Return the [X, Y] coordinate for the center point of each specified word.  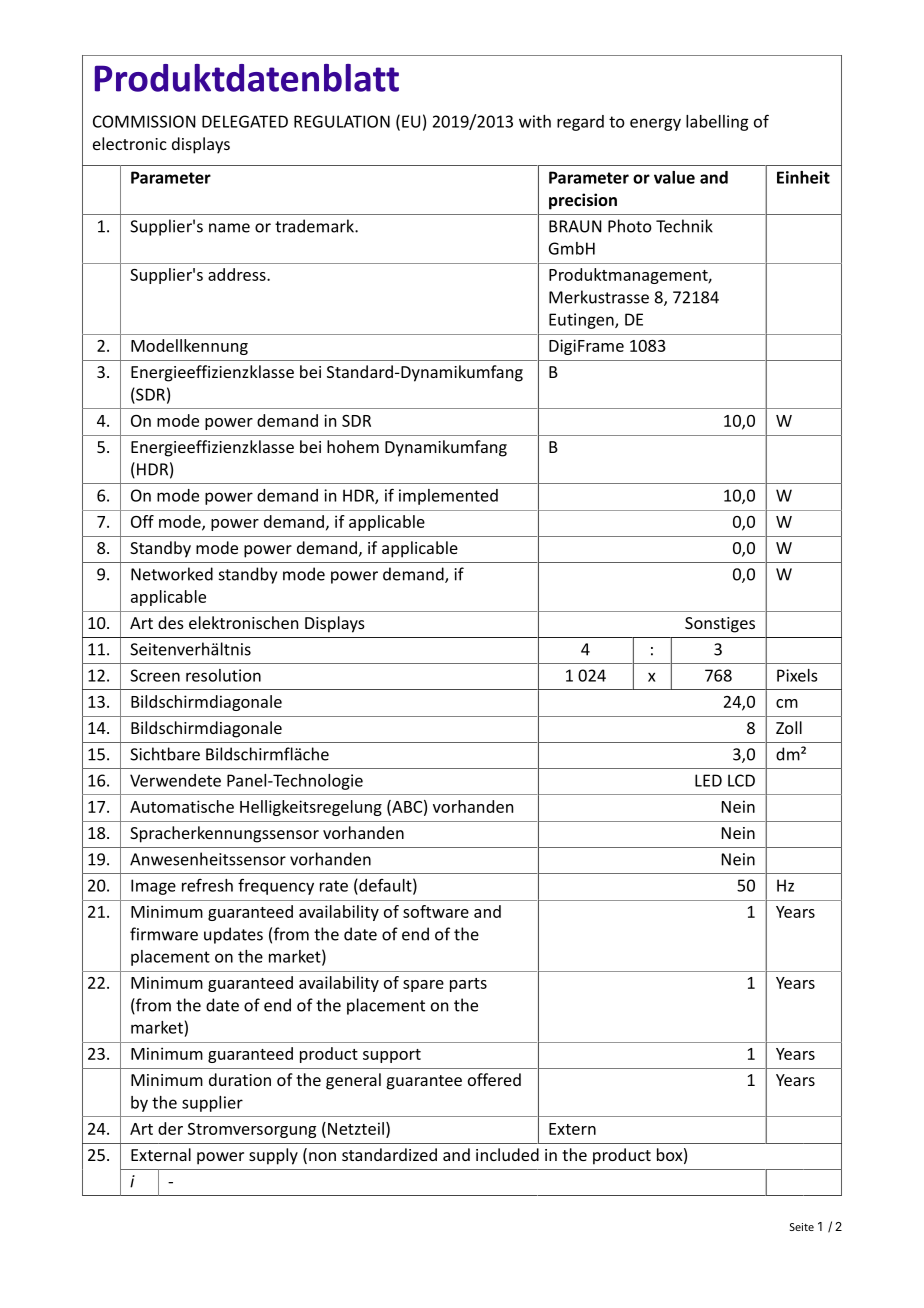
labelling [717, 123]
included [507, 1154]
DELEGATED [245, 121]
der [170, 1128]
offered [494, 1079]
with [535, 121]
